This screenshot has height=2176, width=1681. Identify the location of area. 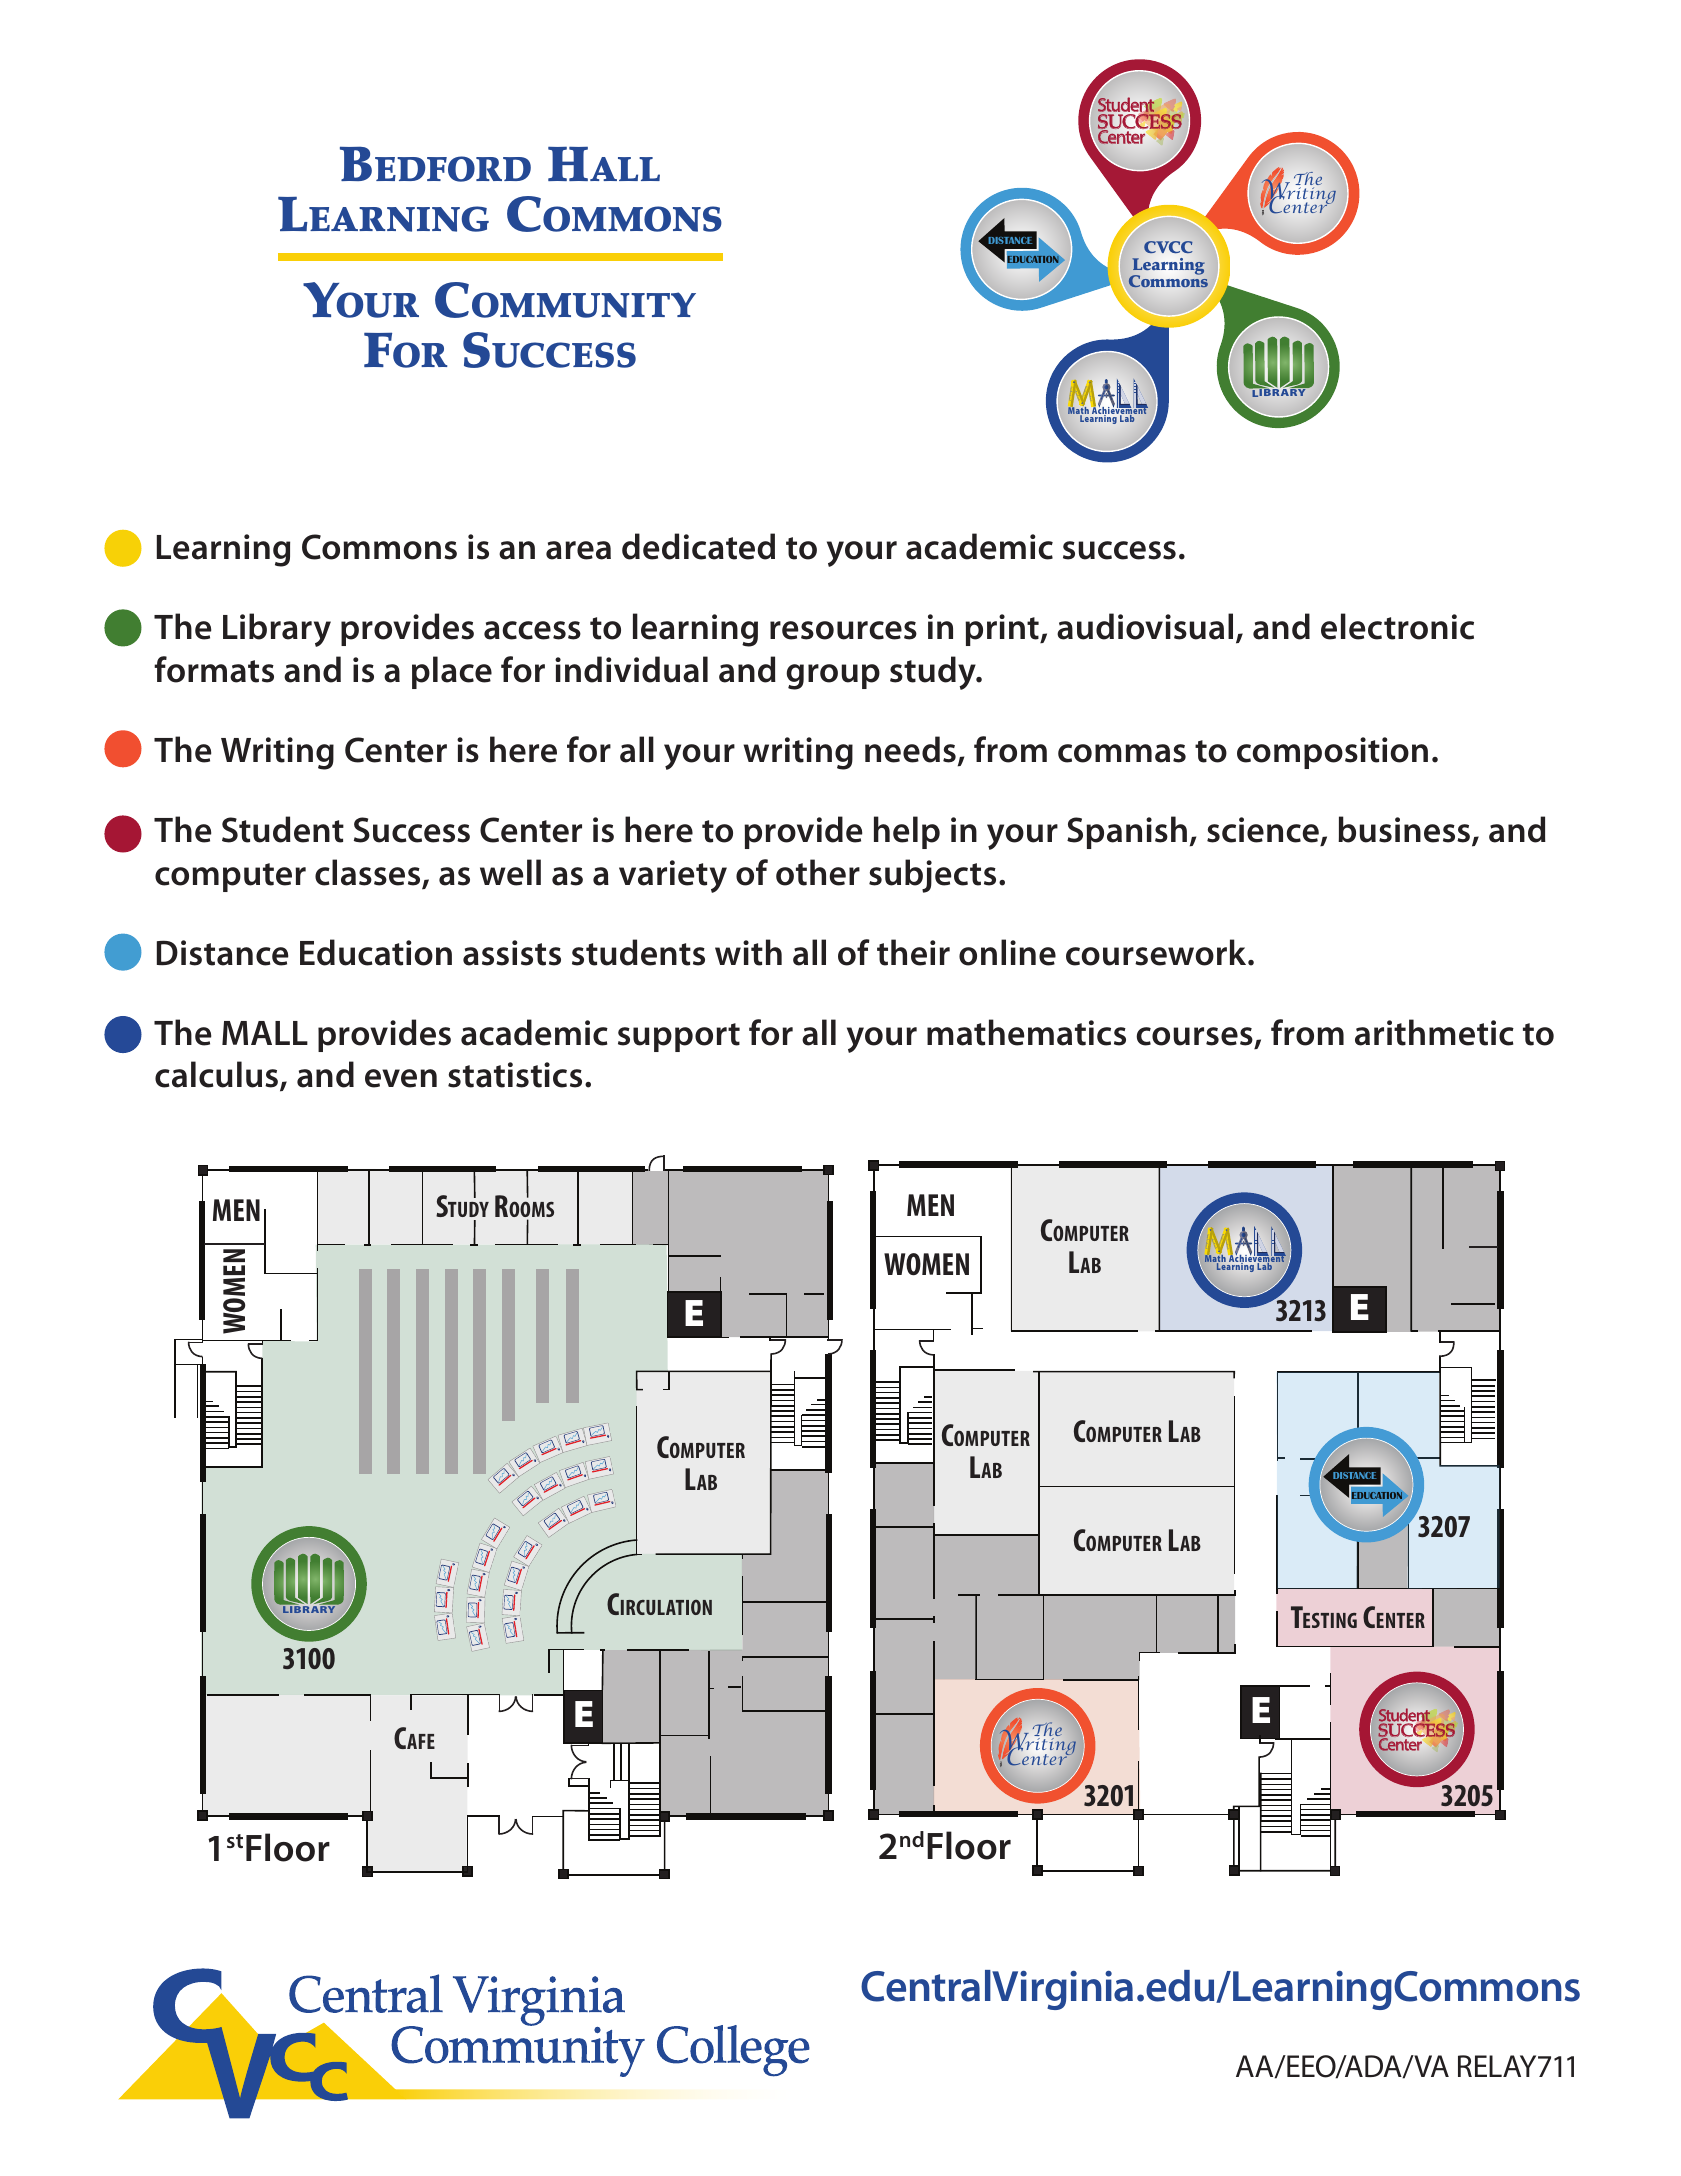
(578, 550).
